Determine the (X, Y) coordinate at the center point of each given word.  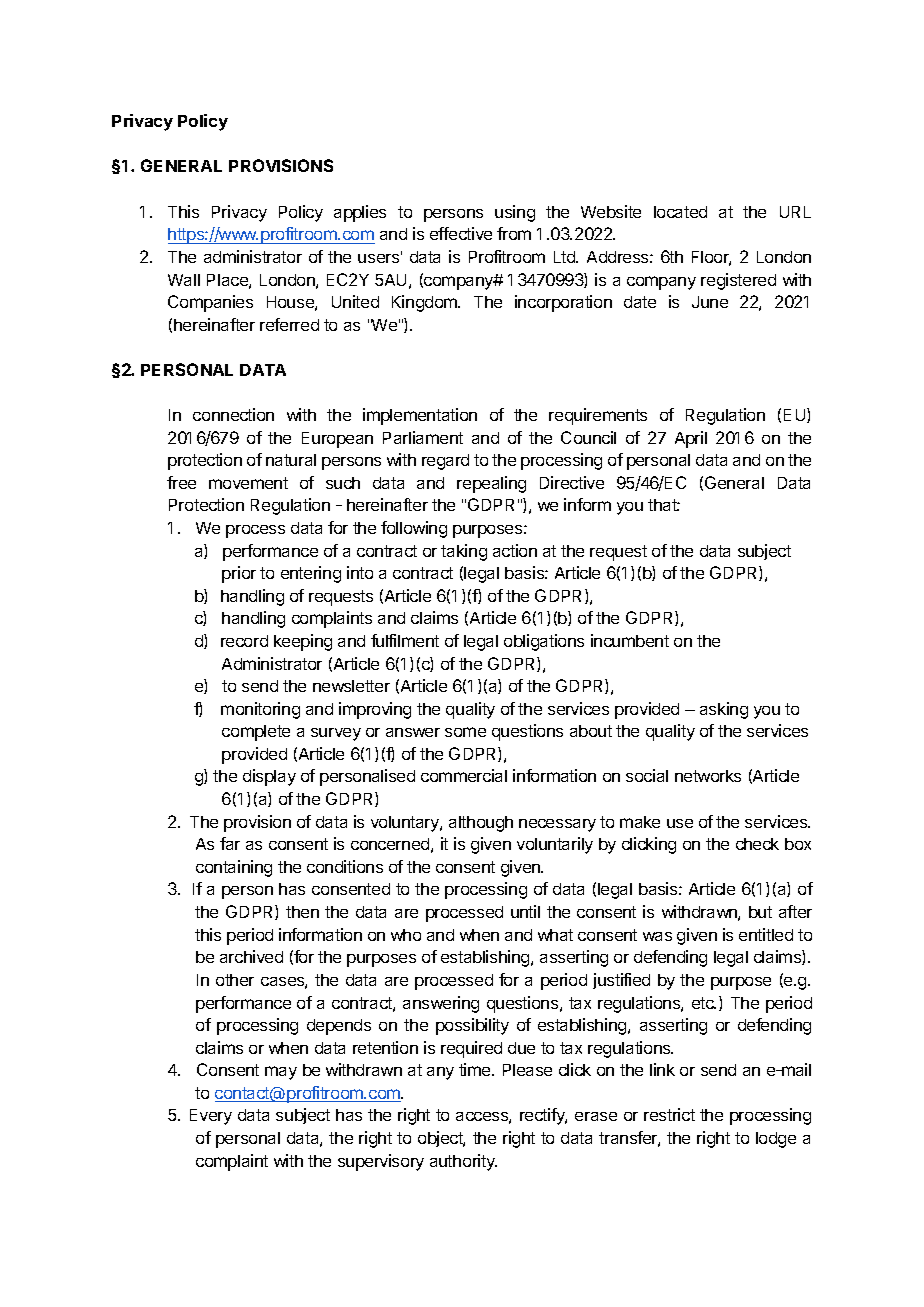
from (514, 233)
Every (211, 1117)
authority (463, 1162)
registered (738, 281)
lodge (776, 1140)
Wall (184, 280)
